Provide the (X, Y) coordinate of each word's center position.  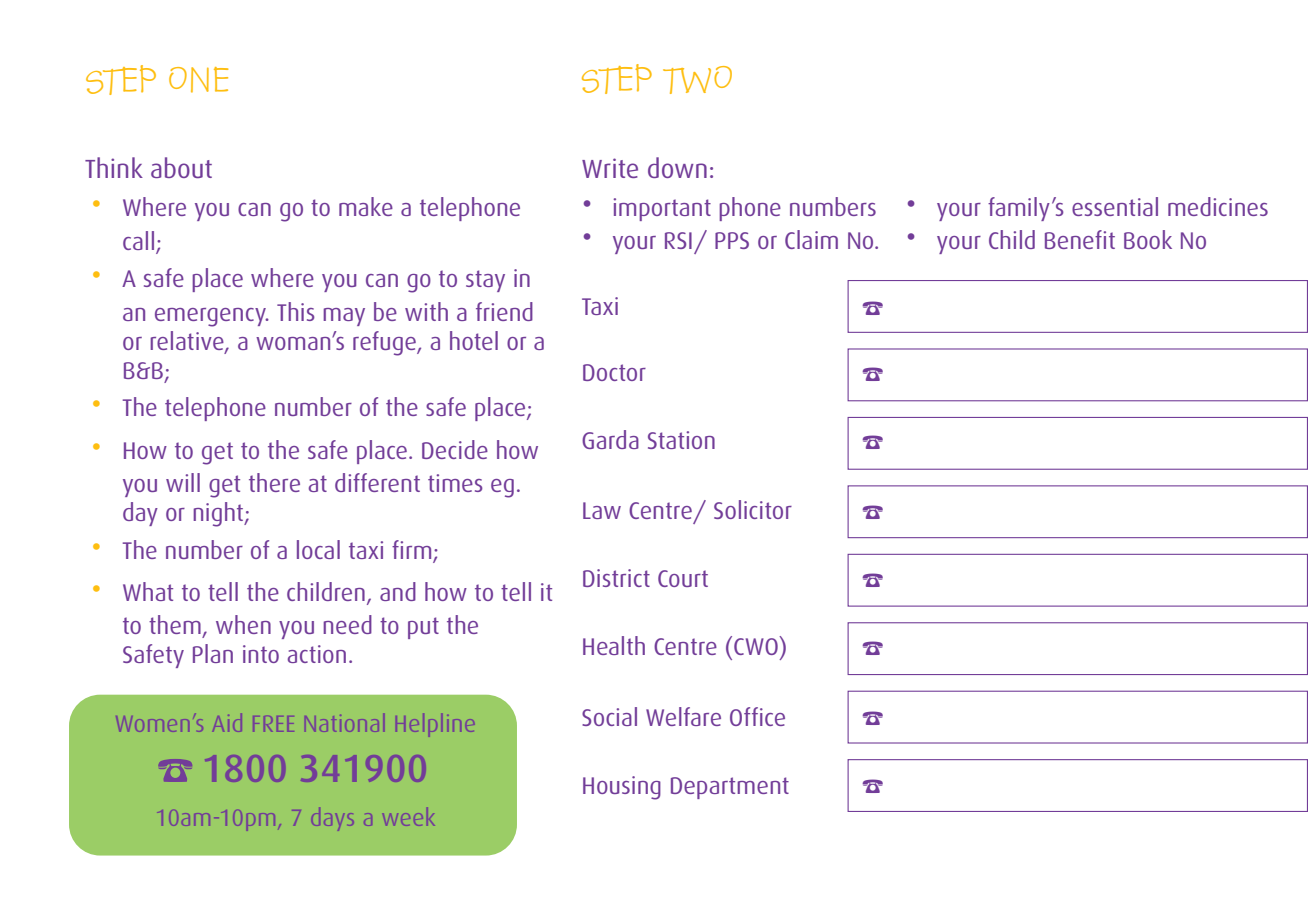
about (181, 167)
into (261, 654)
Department (730, 788)
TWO (697, 80)
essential (1115, 206)
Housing (622, 788)
